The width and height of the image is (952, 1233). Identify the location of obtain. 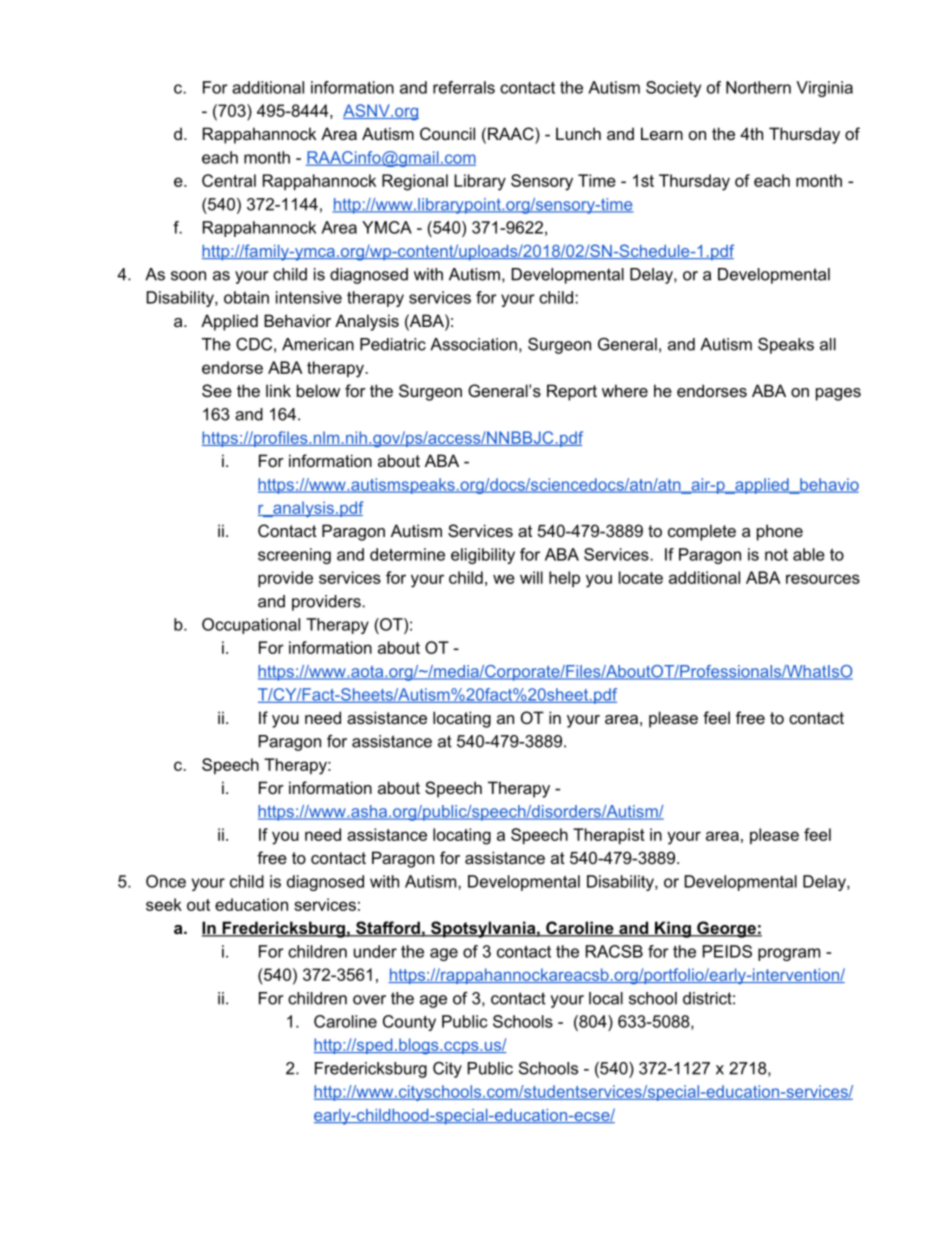
(246, 297).
